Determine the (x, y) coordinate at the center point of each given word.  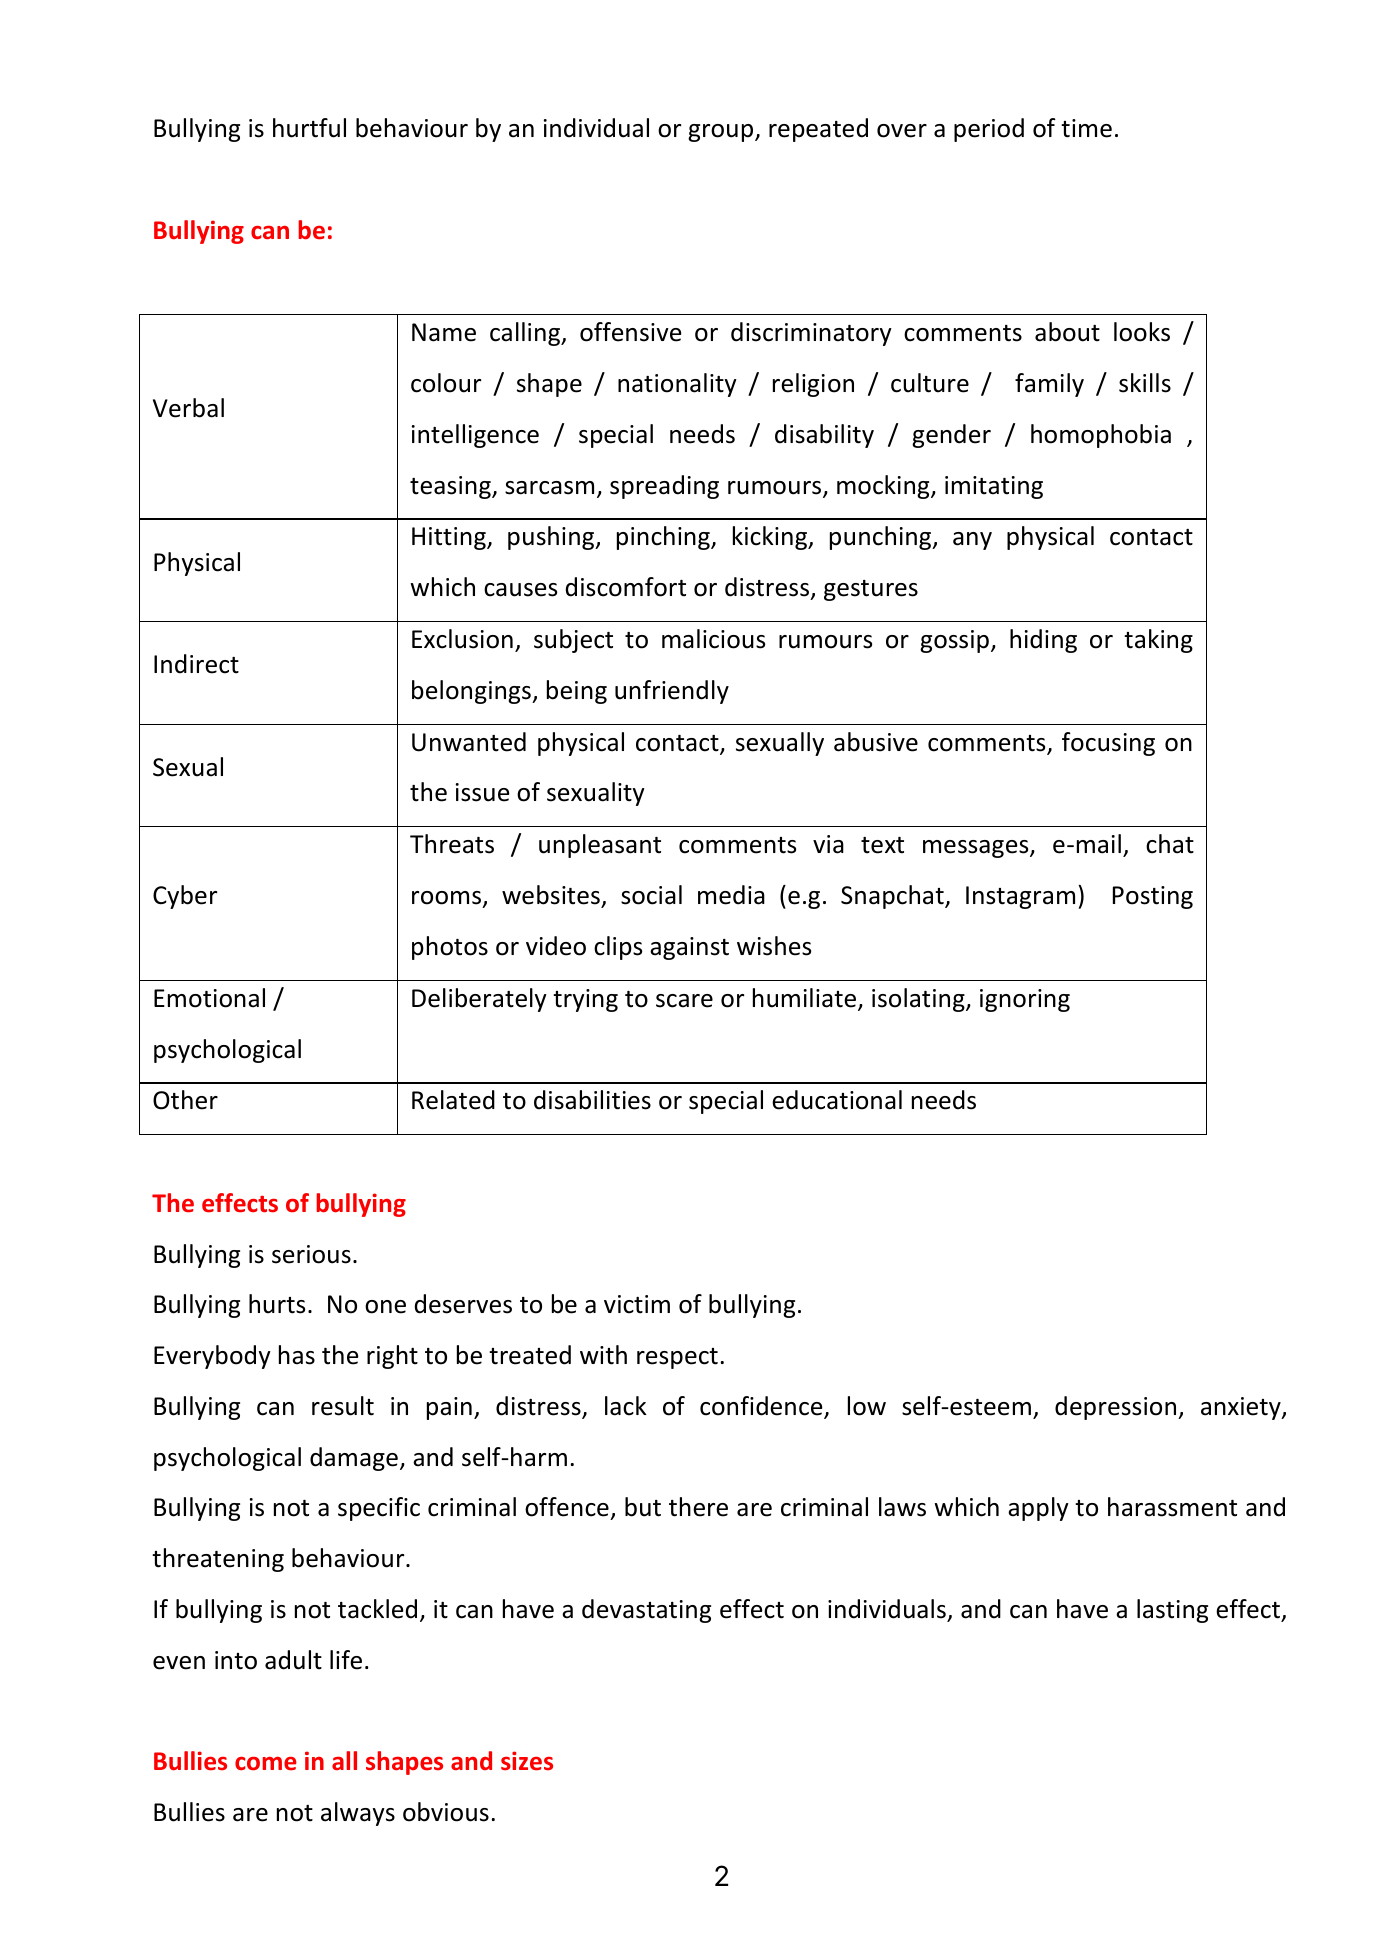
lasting (1172, 1611)
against (689, 948)
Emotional (209, 998)
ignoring (1025, 1000)
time (1086, 128)
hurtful (309, 128)
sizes (527, 1761)
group (722, 133)
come (266, 1764)
